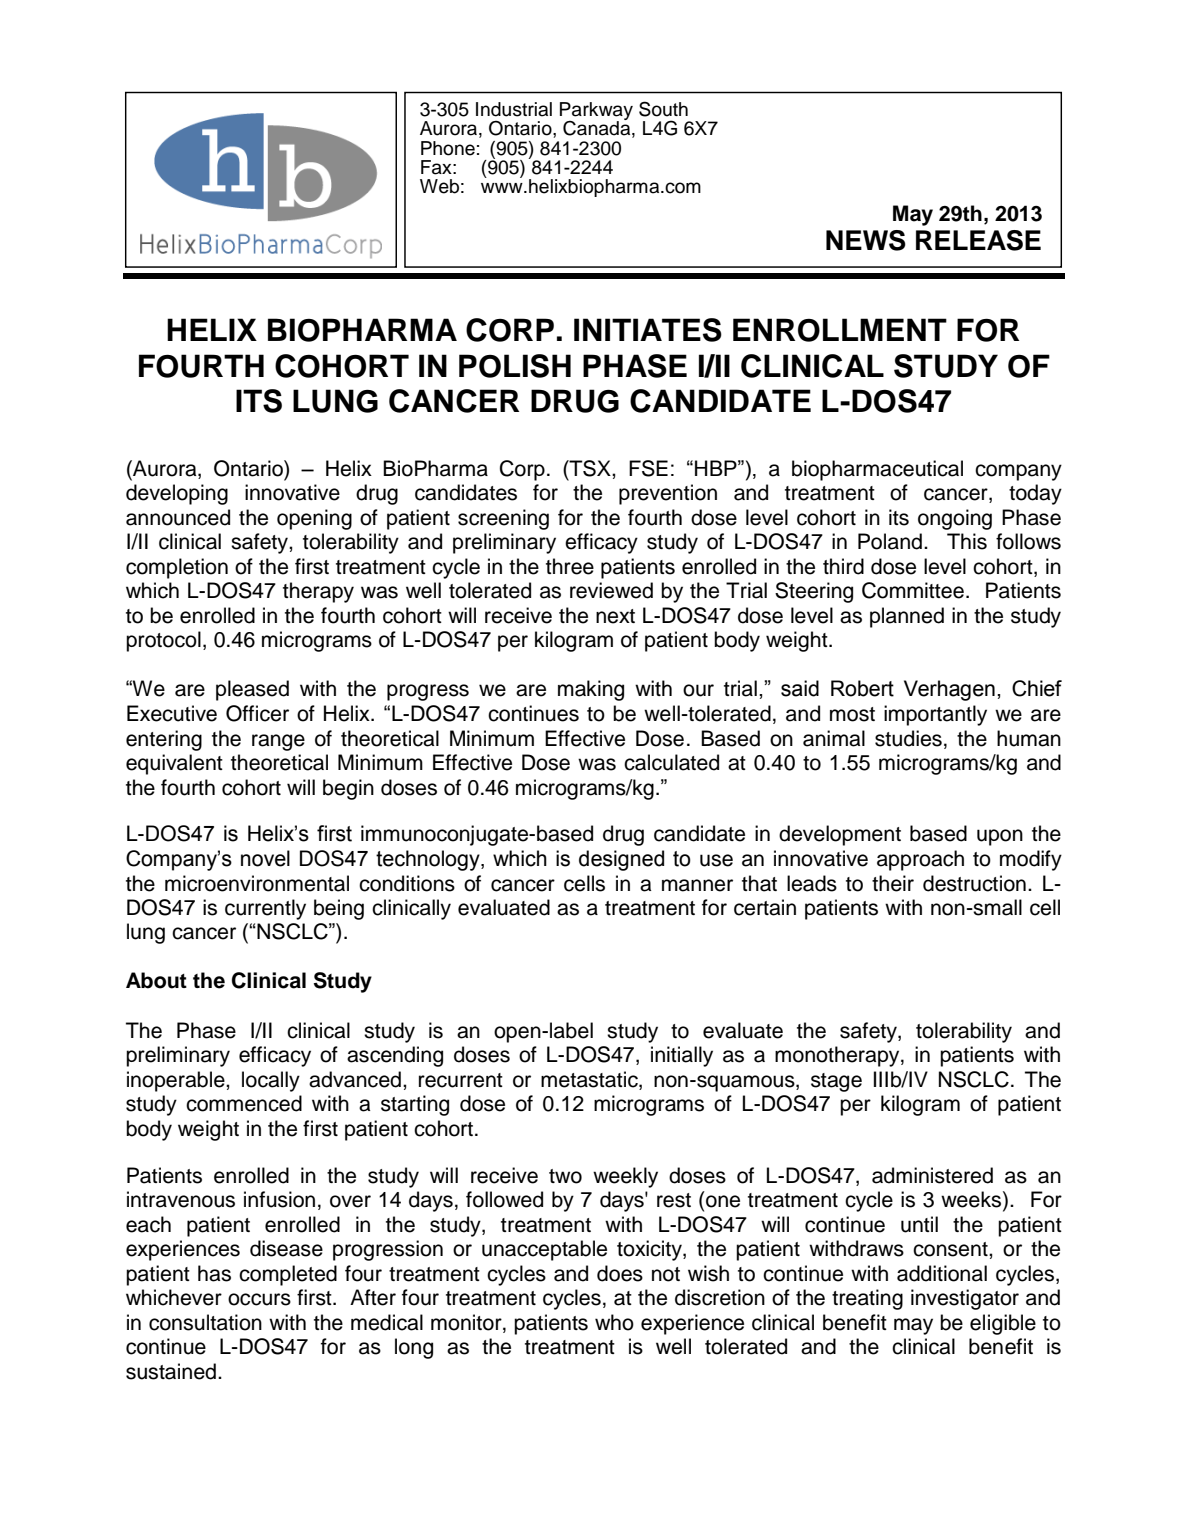  Describe the element at coordinates (978, 240) in the screenshot. I see `RELEASE` at that location.
